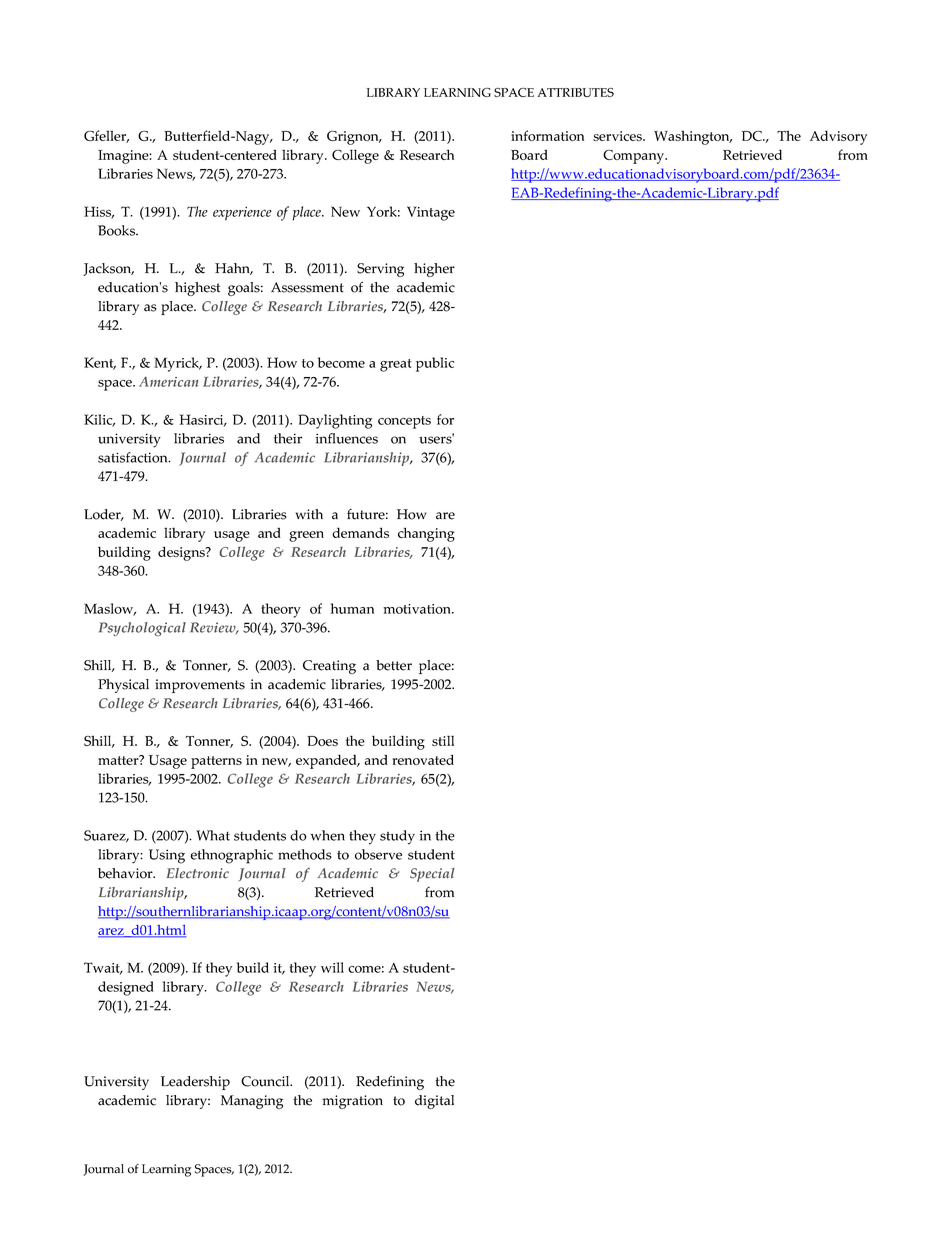  What do you see at coordinates (397, 837) in the image?
I see `study` at bounding box center [397, 837].
